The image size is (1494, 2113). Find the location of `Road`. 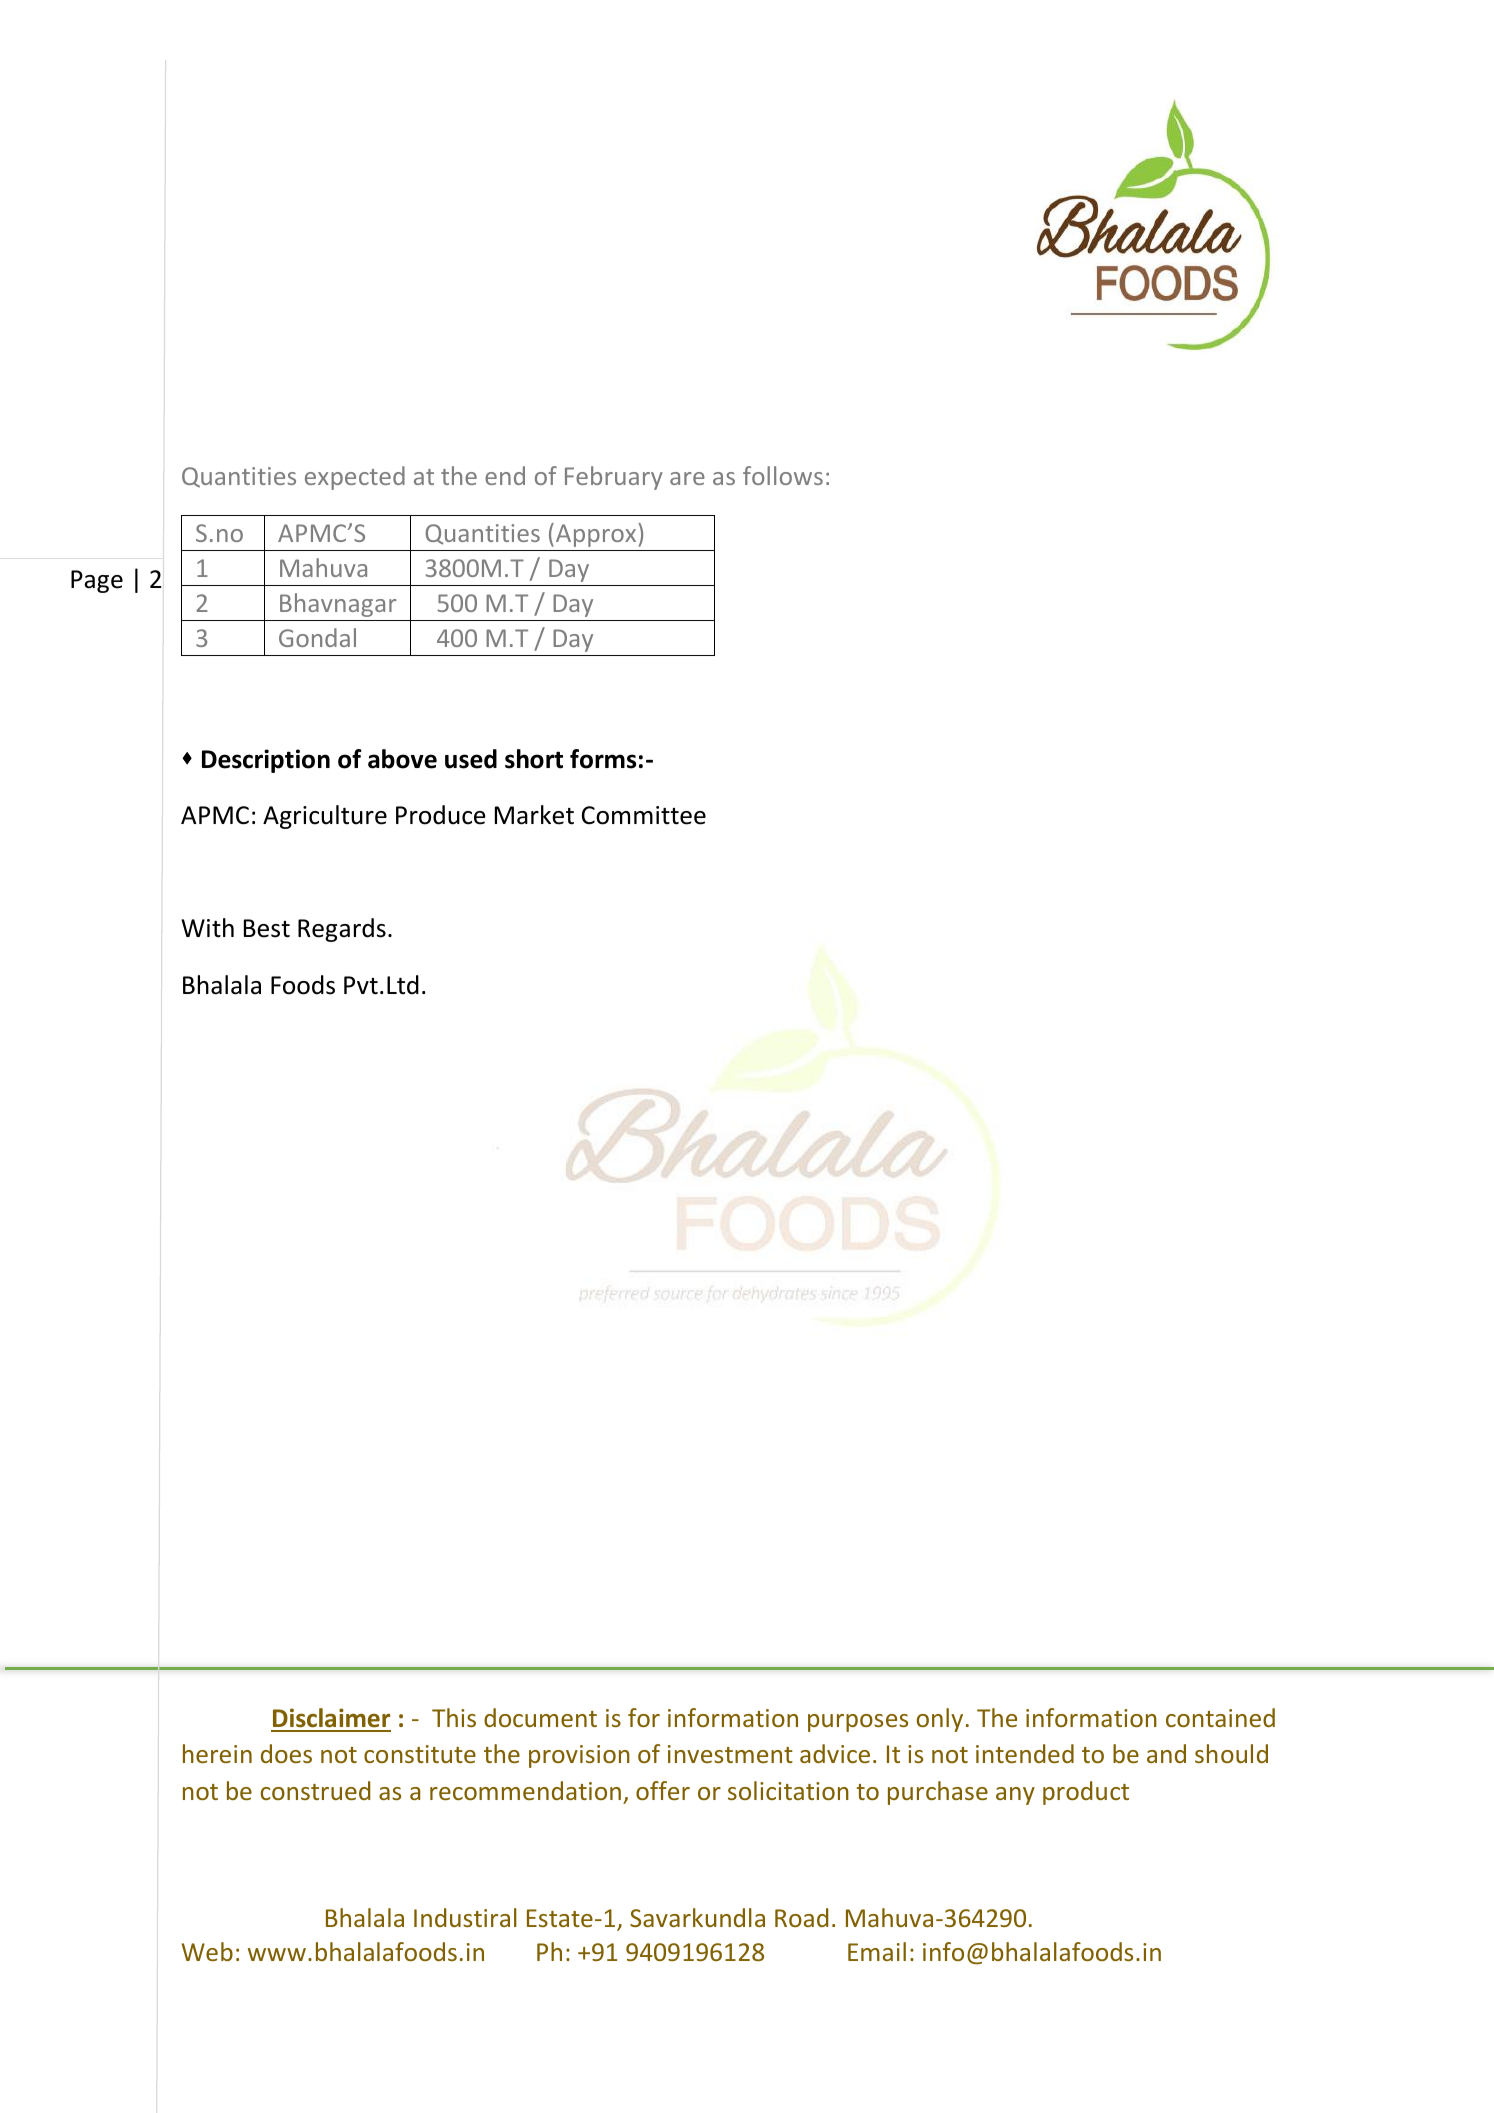

Road is located at coordinates (801, 1917).
